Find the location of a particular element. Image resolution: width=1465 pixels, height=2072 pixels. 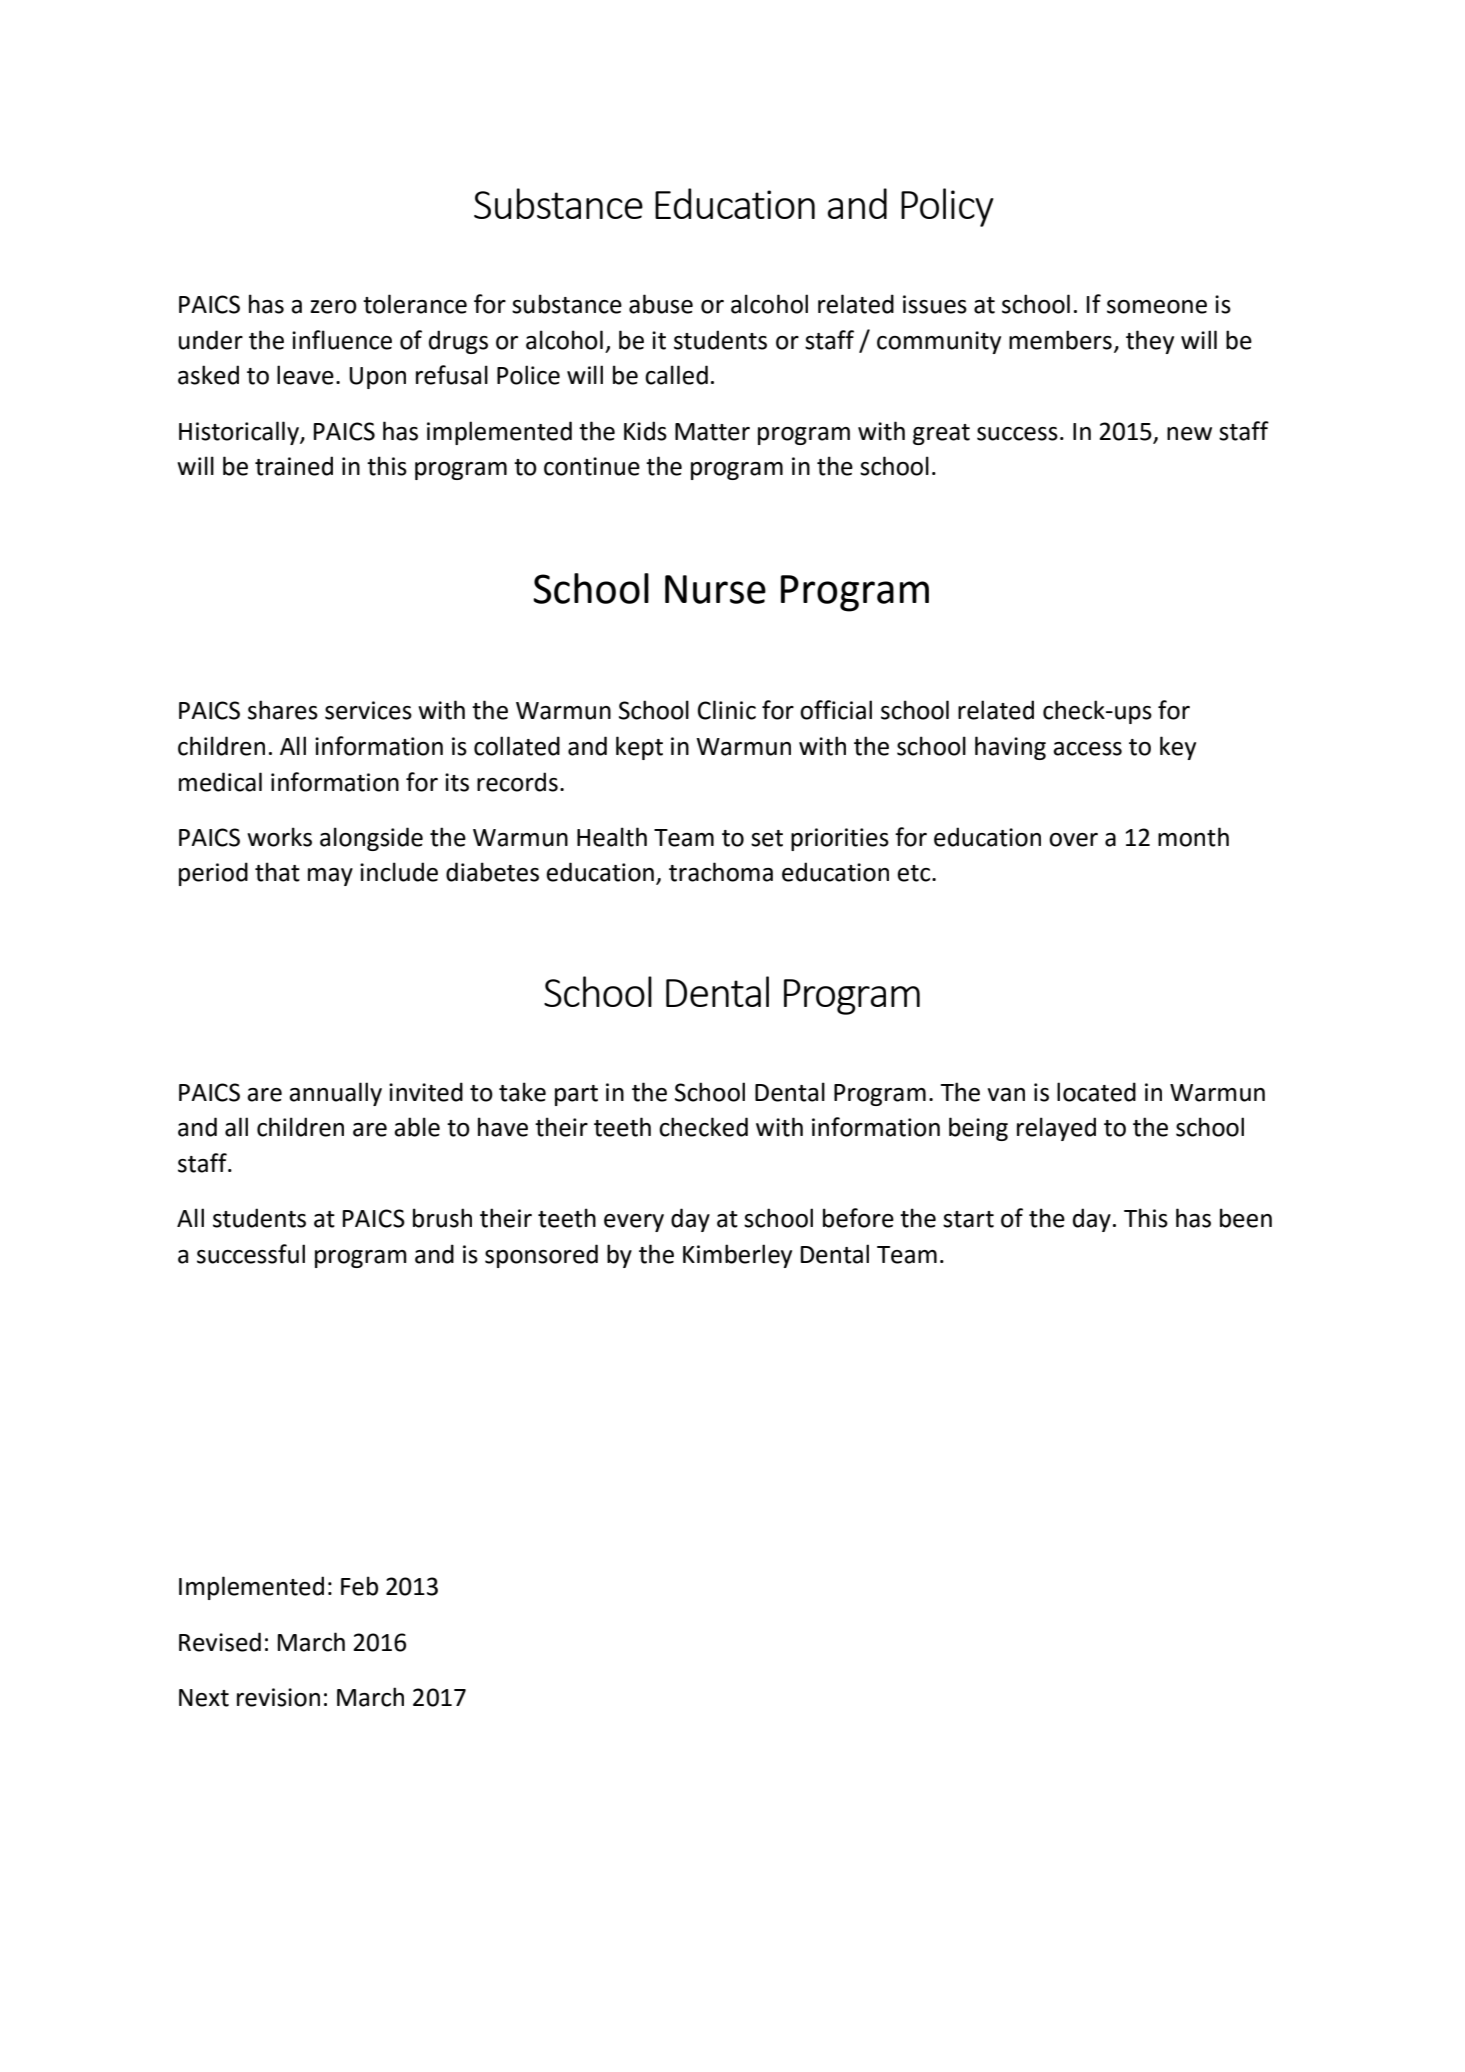

revision is located at coordinates (278, 1697).
